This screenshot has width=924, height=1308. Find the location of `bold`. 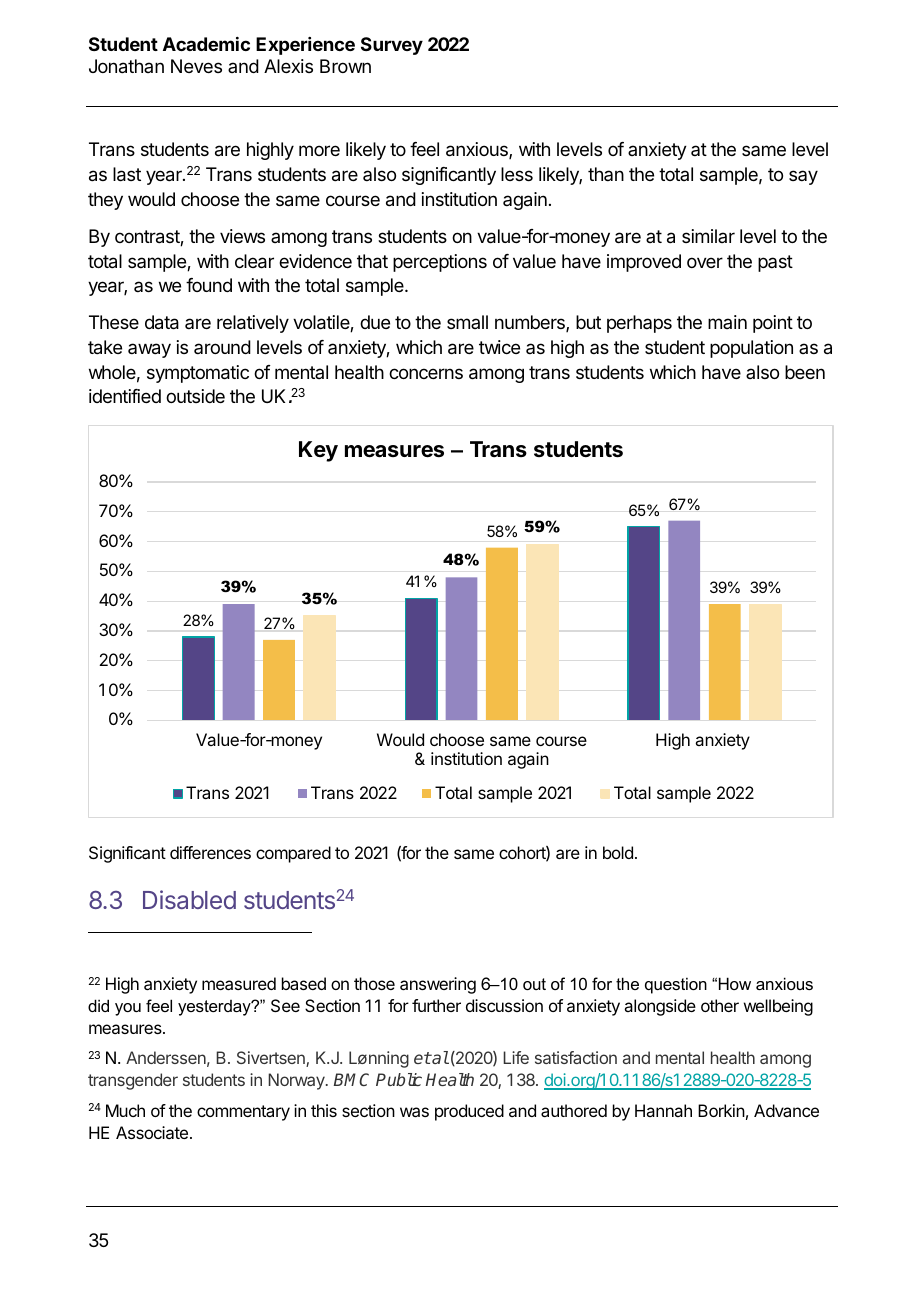

bold is located at coordinates (618, 852).
